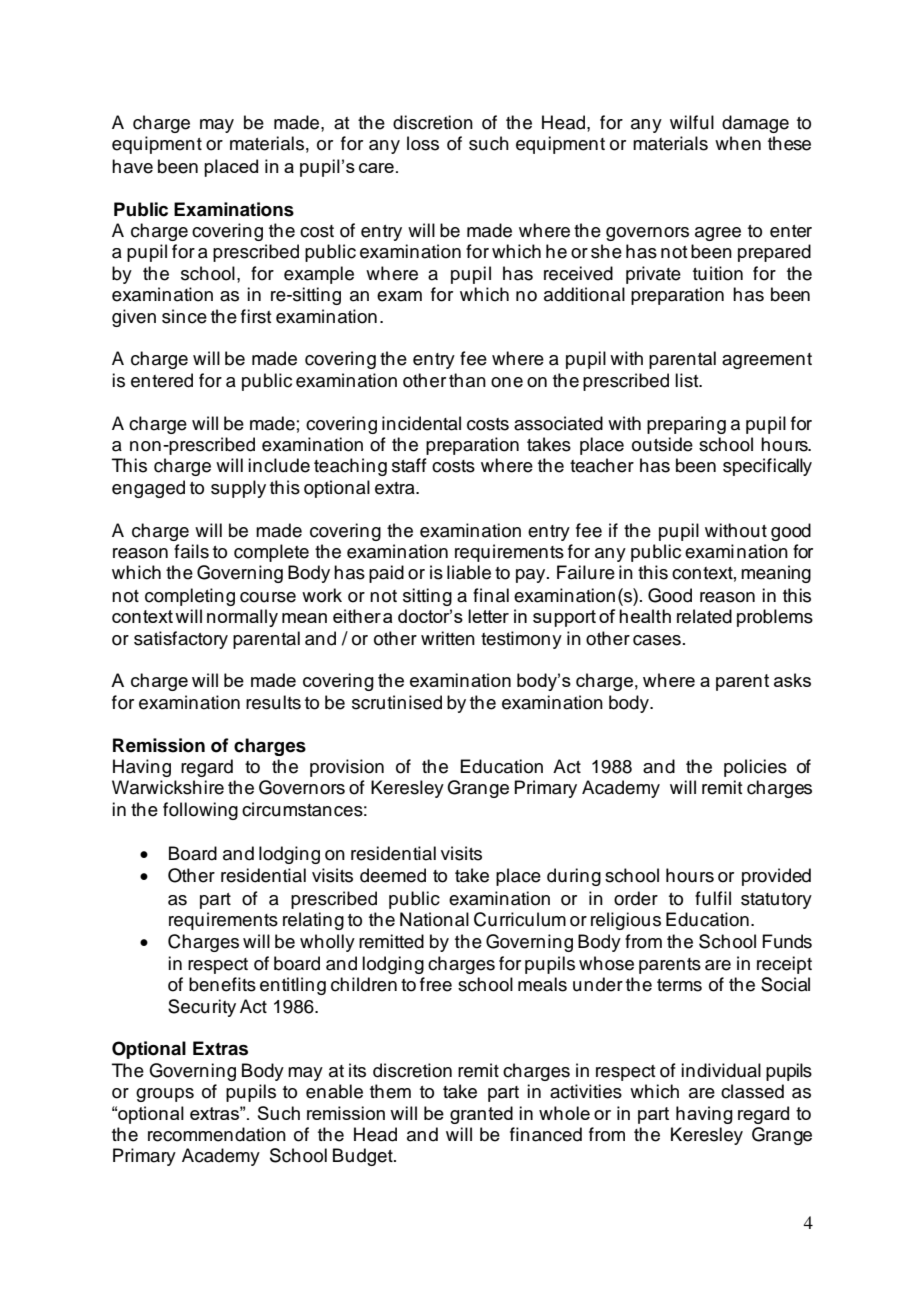  I want to click on specifically, so click(767, 467).
